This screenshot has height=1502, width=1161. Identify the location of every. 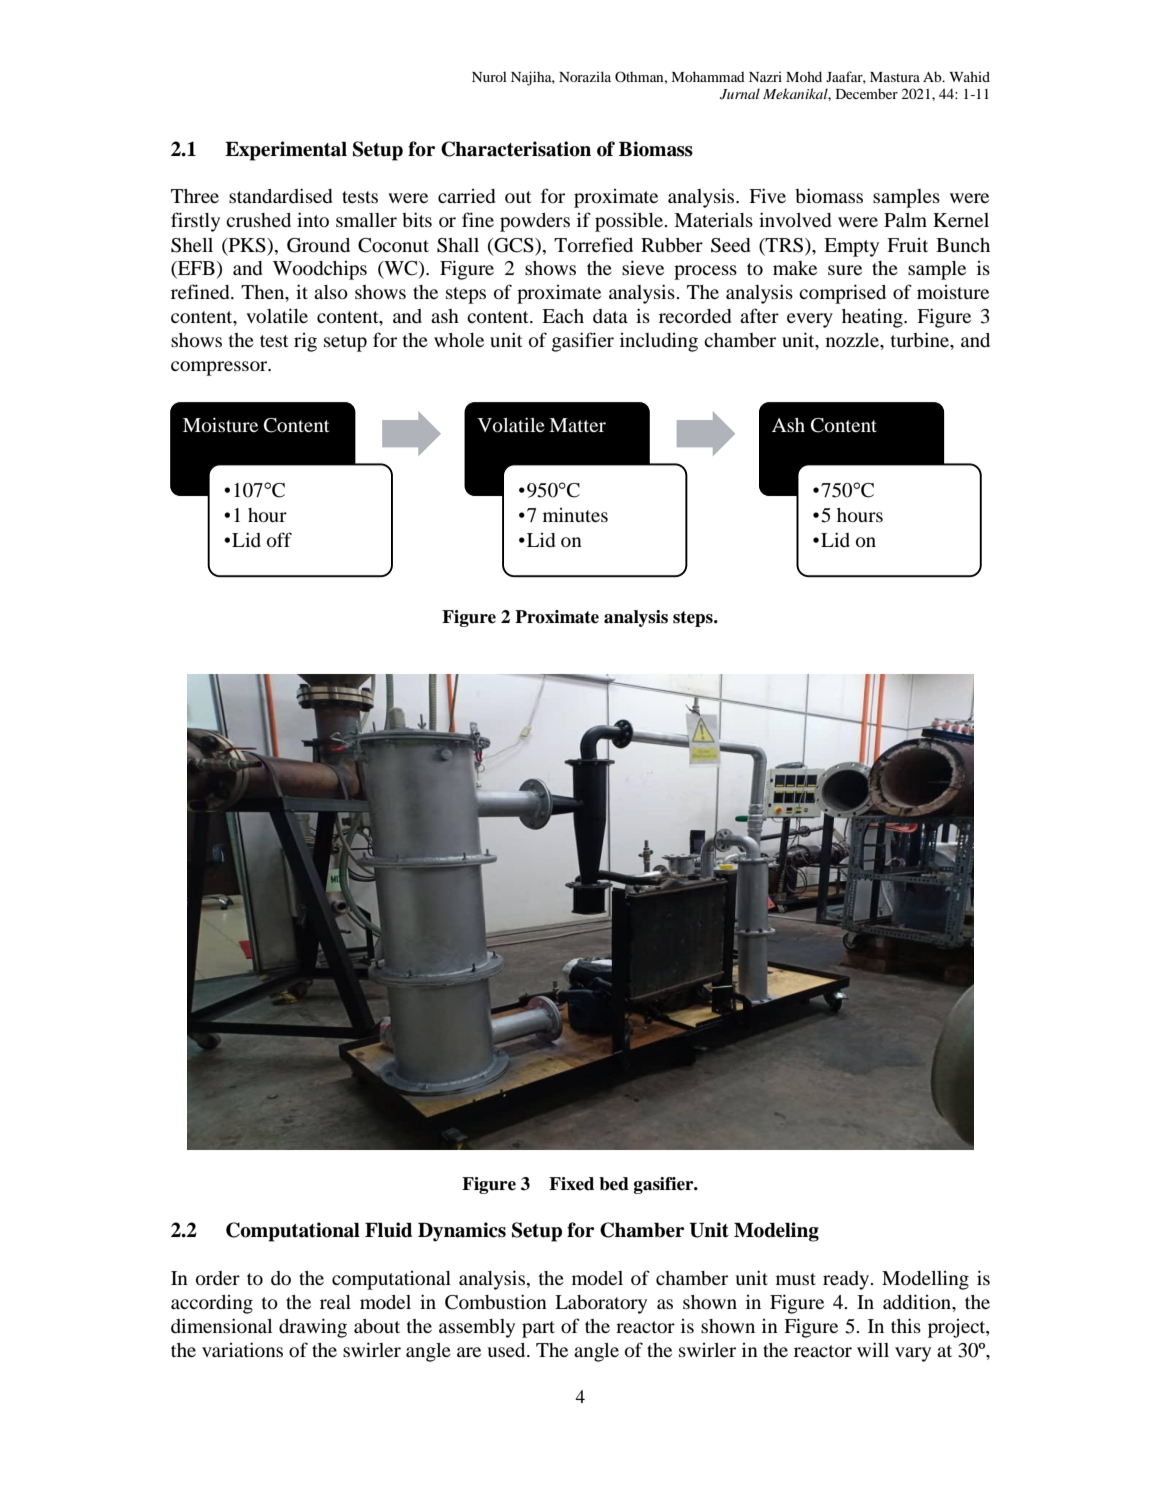
(810, 320).
